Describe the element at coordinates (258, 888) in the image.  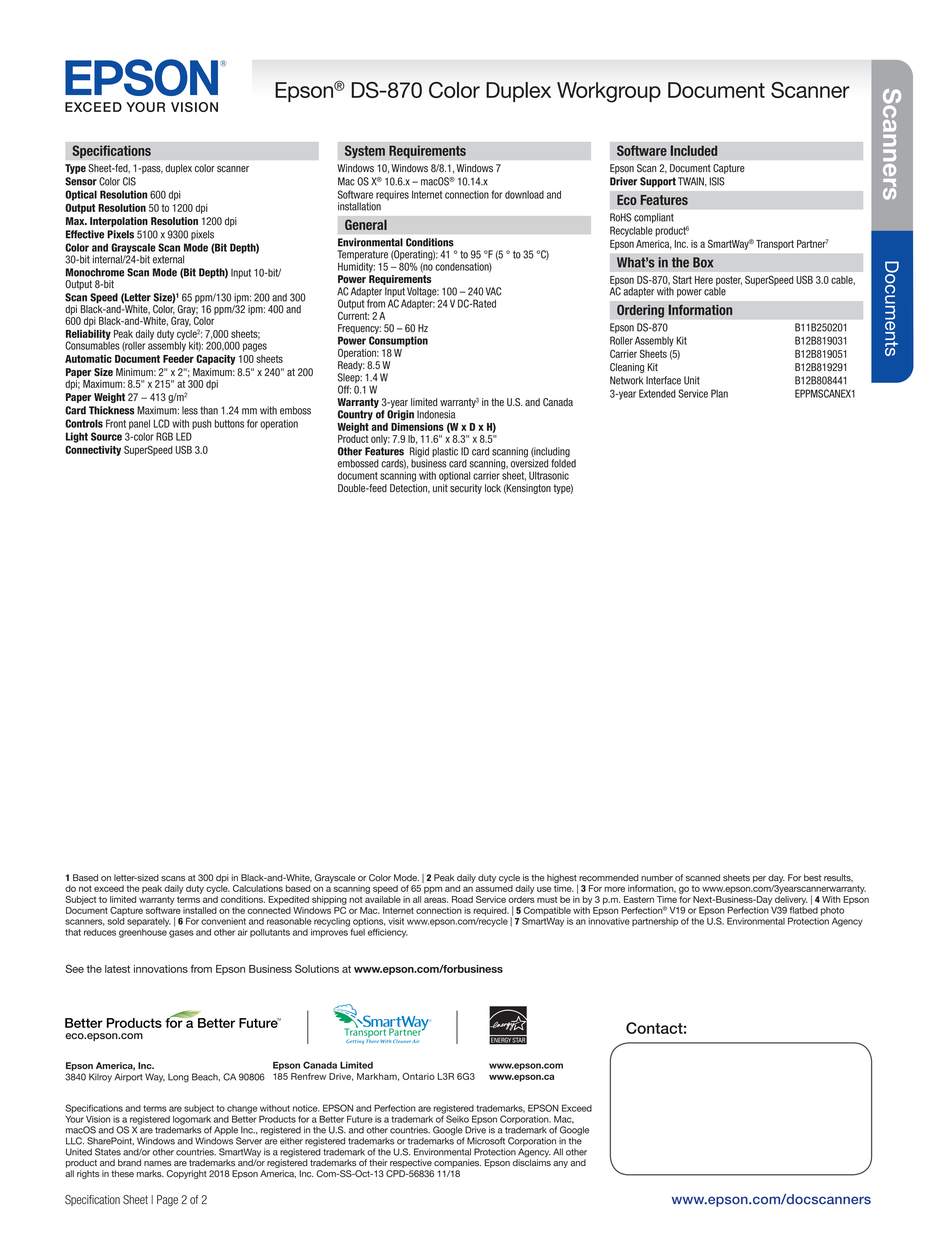
I see `Calculations` at that location.
